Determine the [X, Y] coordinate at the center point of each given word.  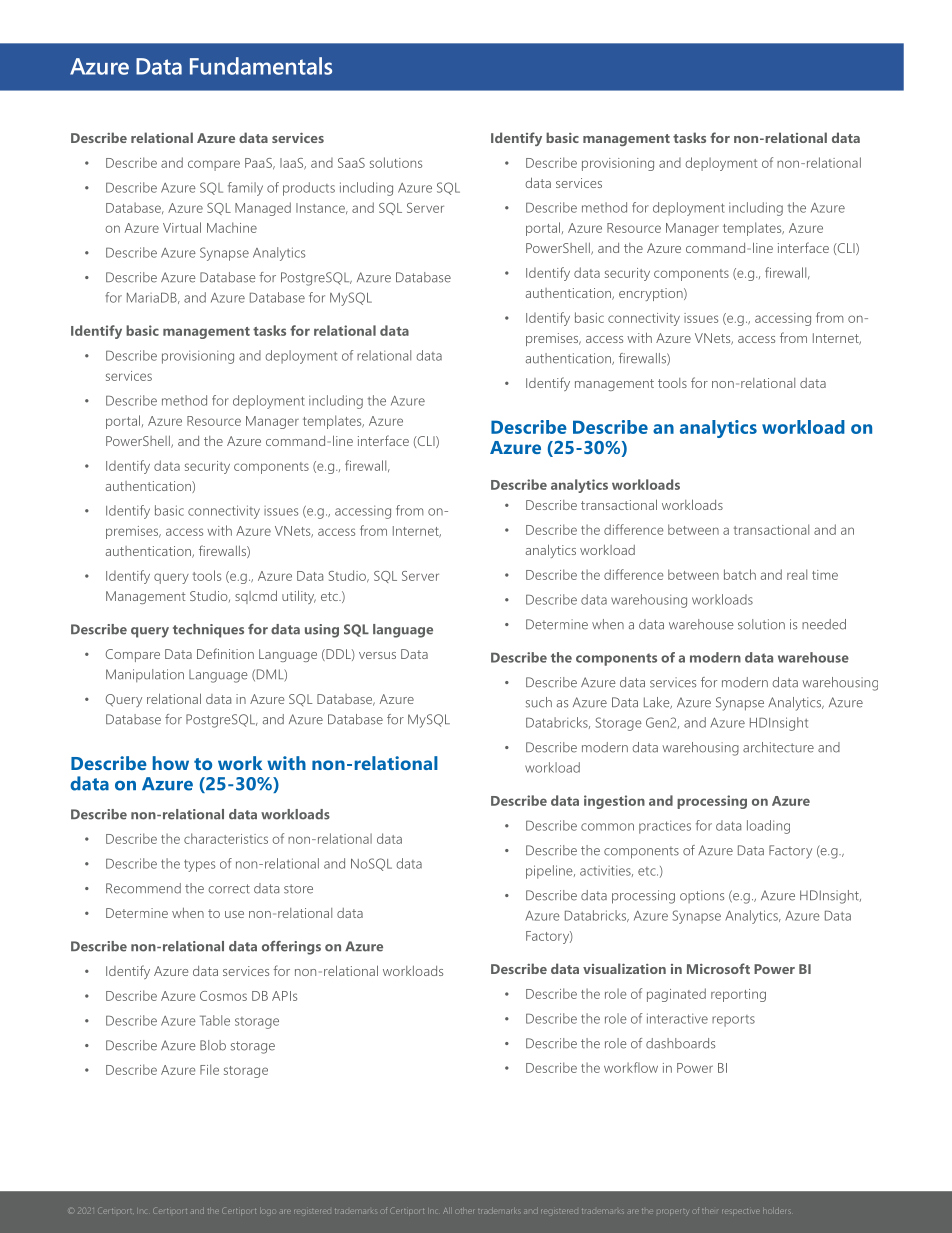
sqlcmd [256, 597]
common [607, 827]
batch [740, 574]
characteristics [226, 838]
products [309, 189]
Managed [263, 209]
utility [299, 597]
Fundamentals [261, 66]
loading [768, 827]
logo [267, 1212]
